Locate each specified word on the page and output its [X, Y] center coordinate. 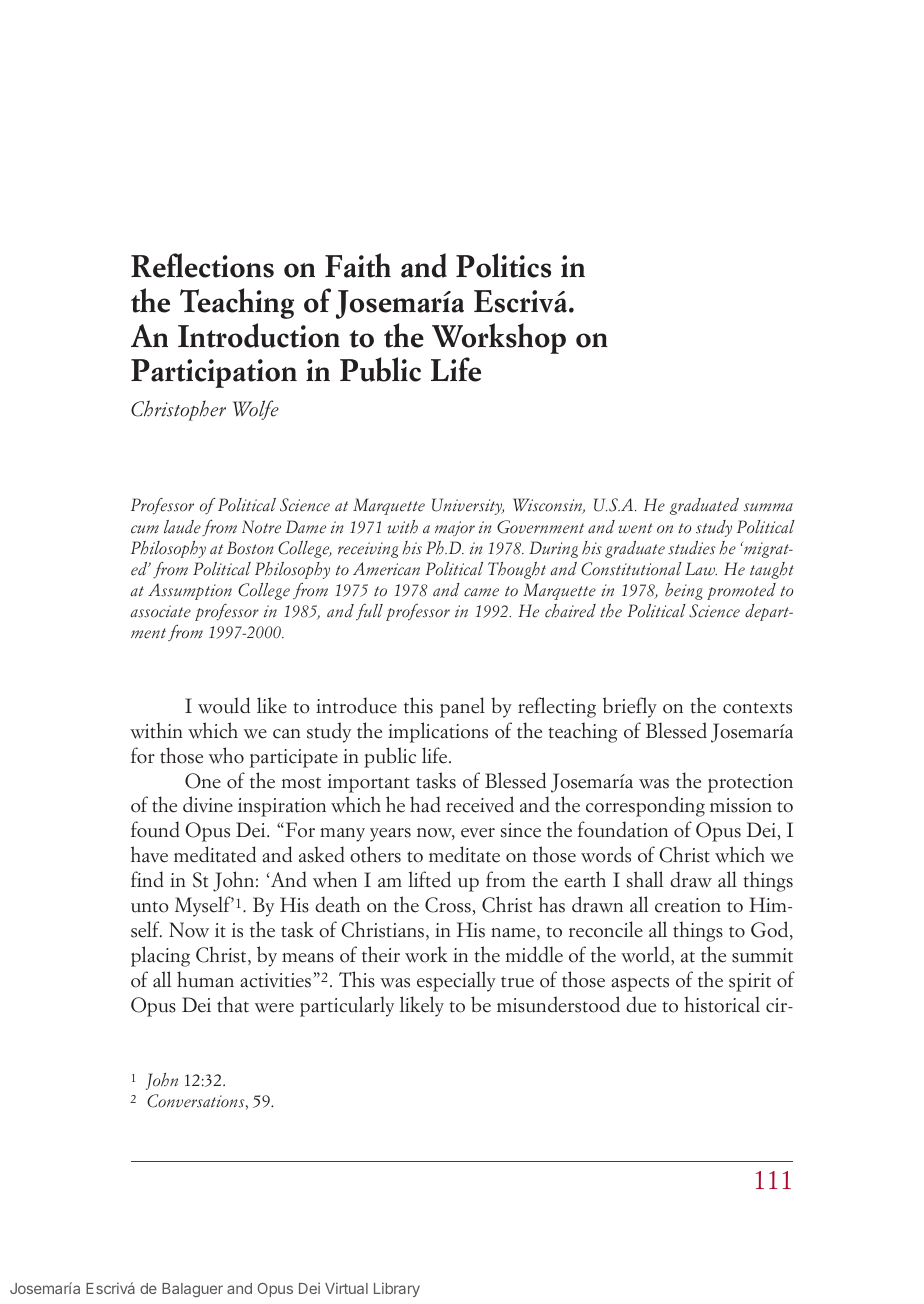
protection [750, 783]
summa [768, 507]
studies [692, 548]
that [233, 1004]
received [480, 804]
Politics [503, 265]
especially [456, 981]
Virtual [346, 1288]
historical [722, 1004]
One [203, 781]
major [455, 528]
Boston [250, 548]
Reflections [202, 265]
